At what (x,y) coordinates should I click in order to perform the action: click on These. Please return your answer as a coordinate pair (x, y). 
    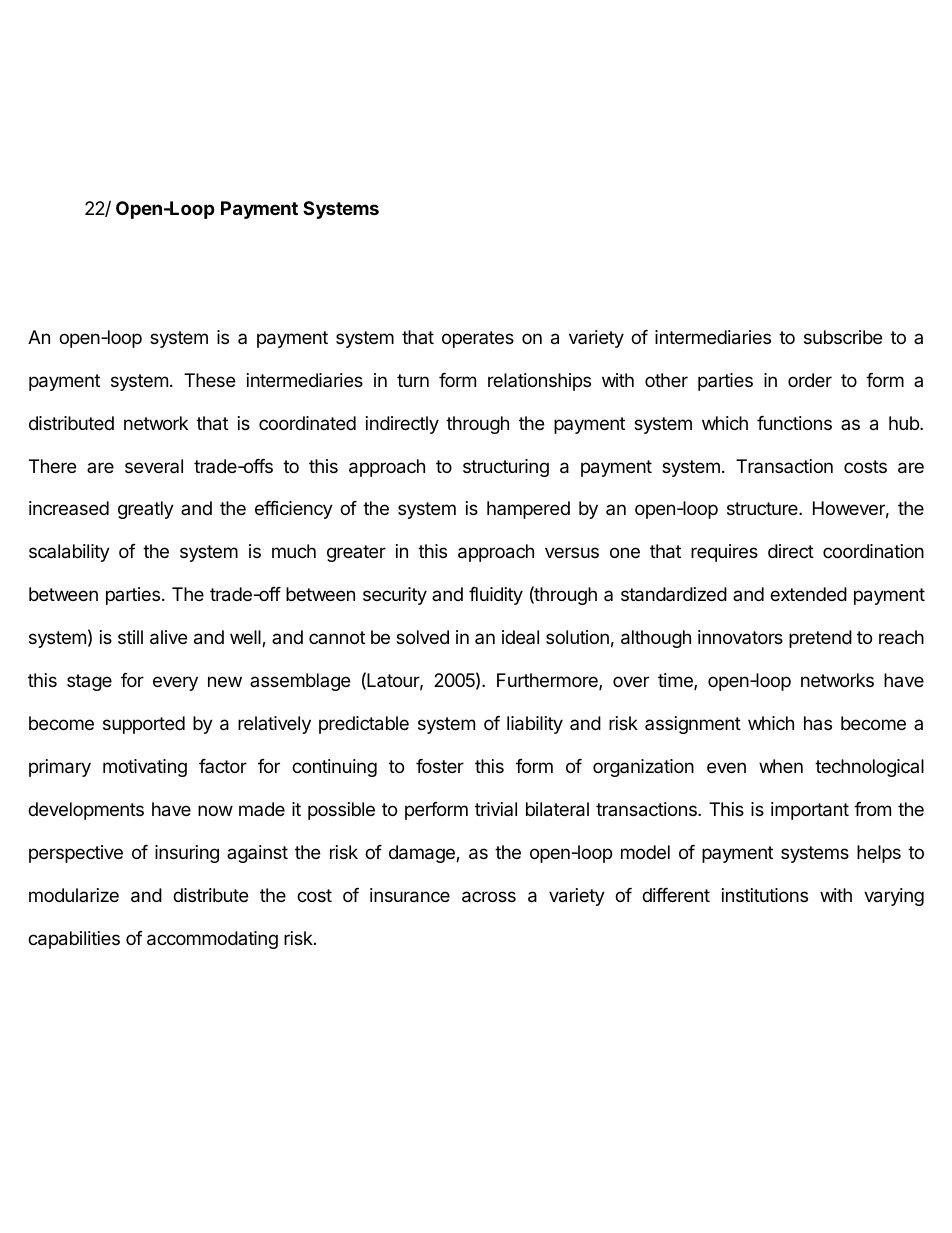
    Looking at the image, I should click on (209, 380).
